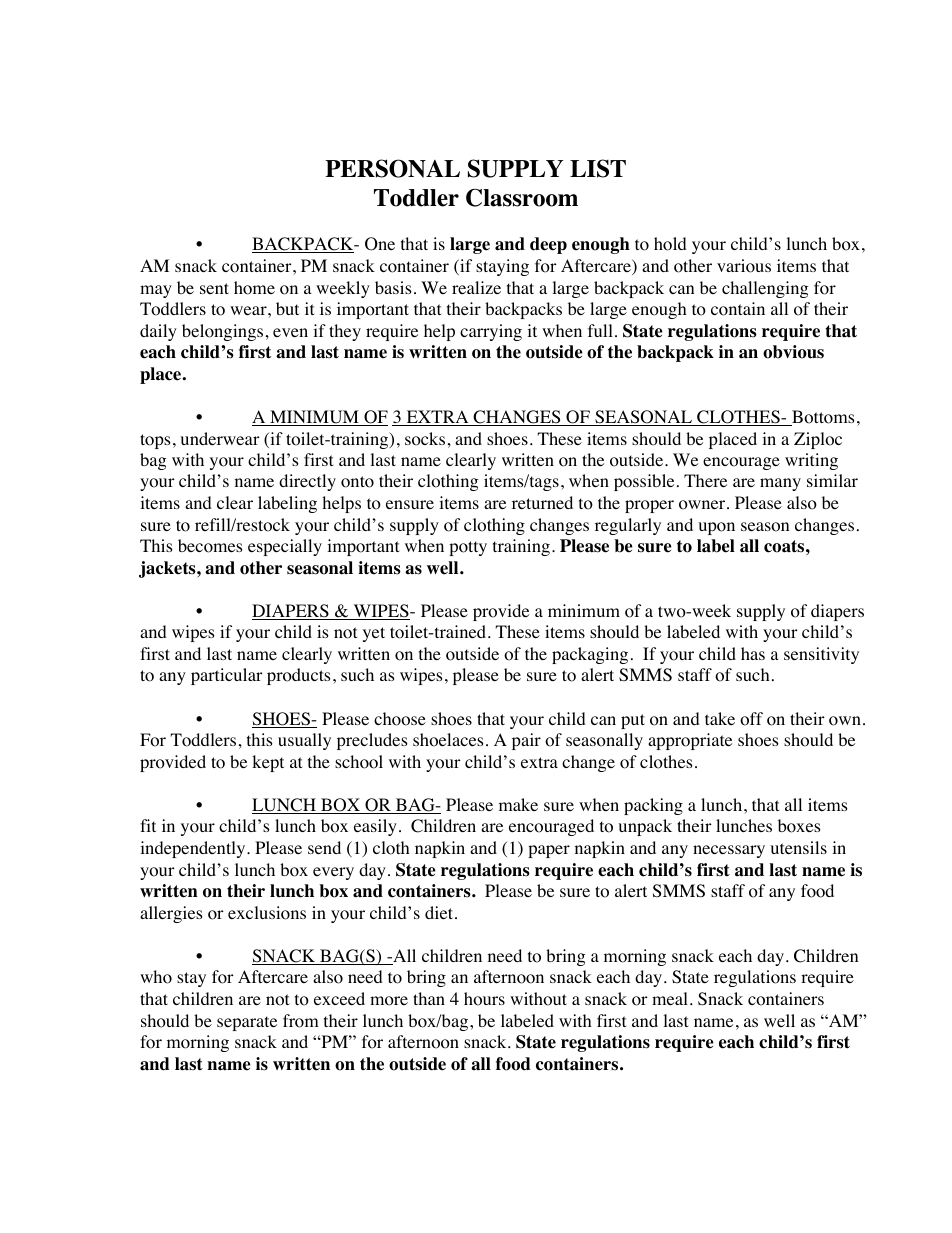 The image size is (952, 1233). I want to click on Classroom, so click(522, 197).
